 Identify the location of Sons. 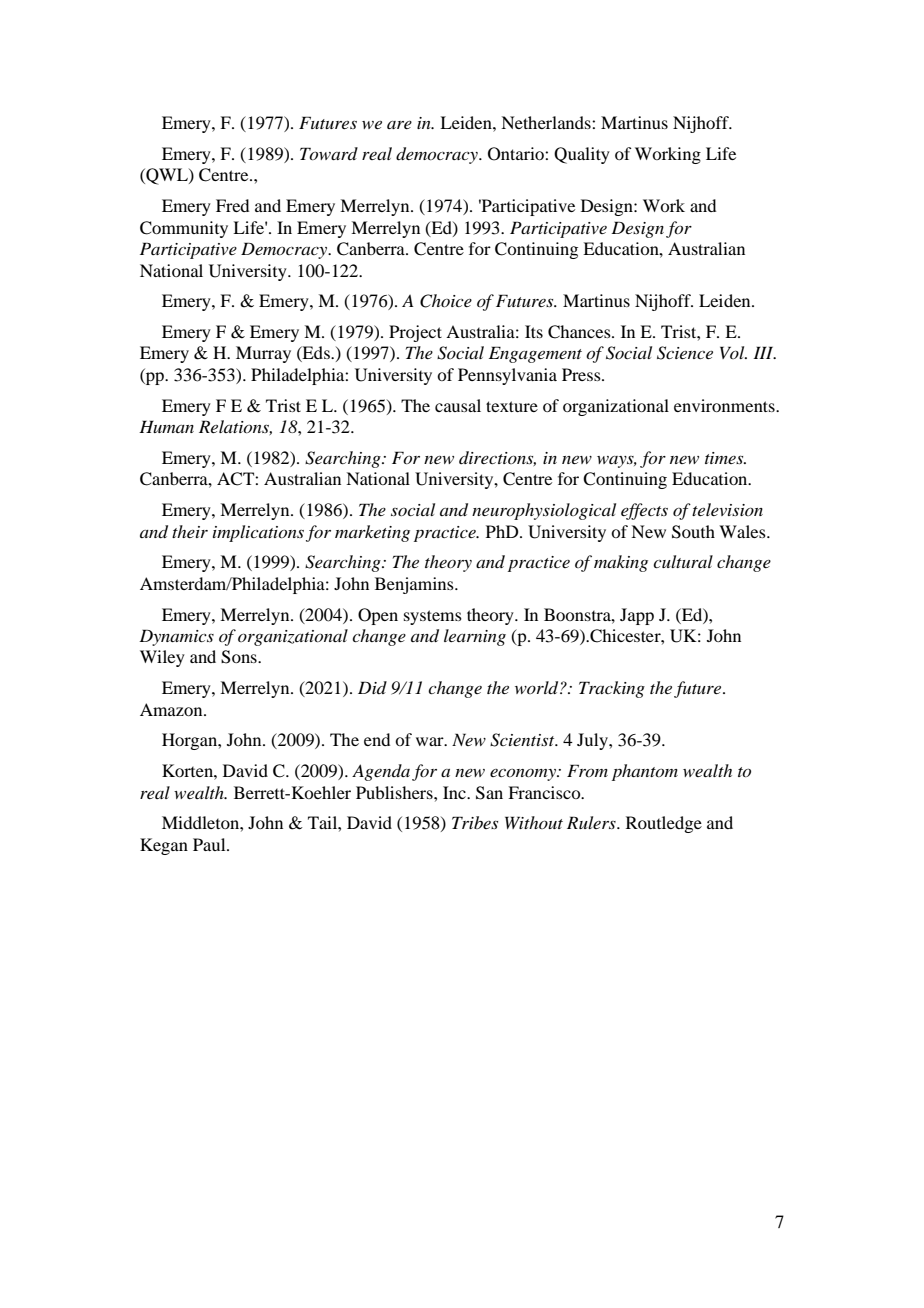
(240, 657).
